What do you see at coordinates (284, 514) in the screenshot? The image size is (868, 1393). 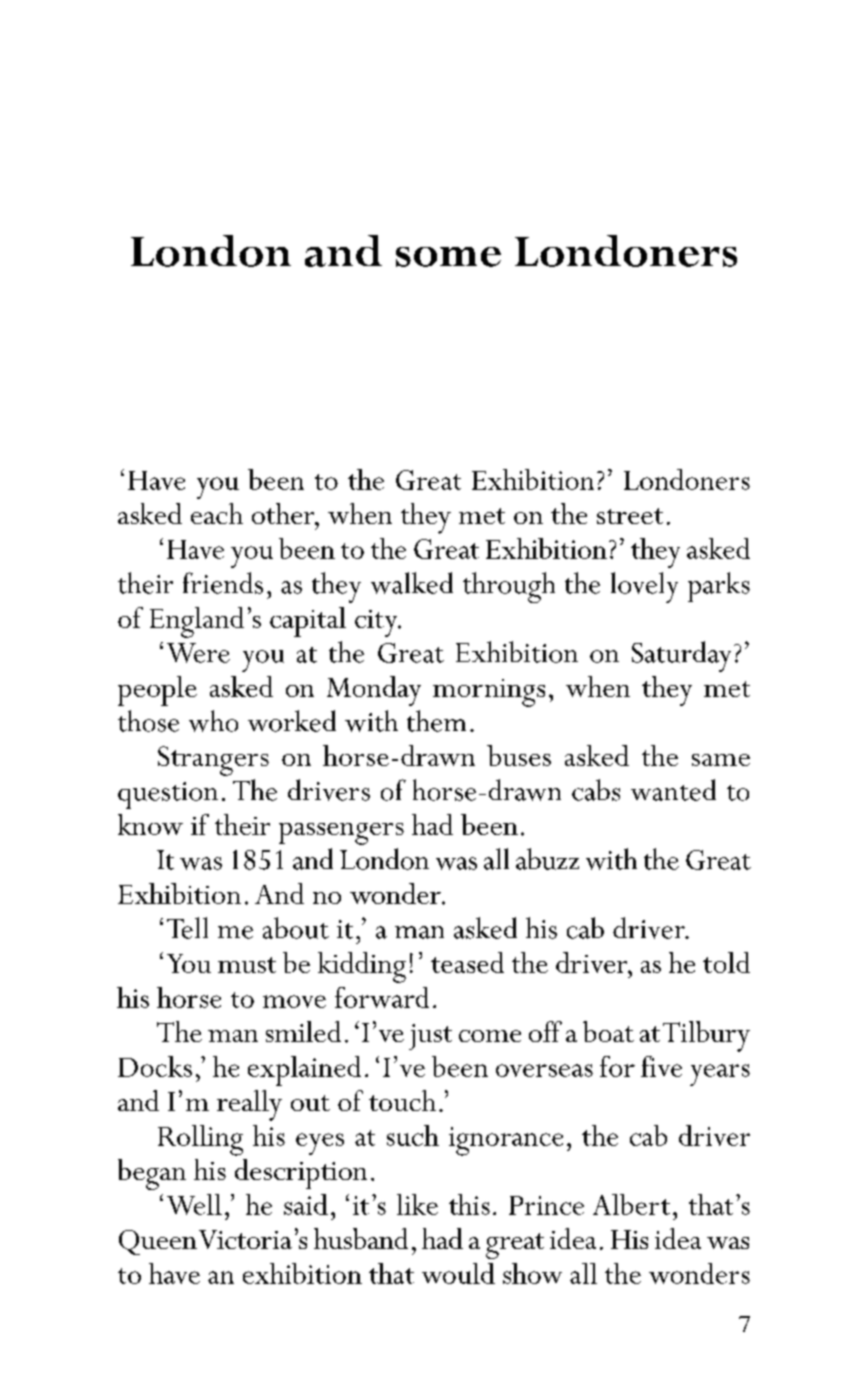 I see `other` at bounding box center [284, 514].
